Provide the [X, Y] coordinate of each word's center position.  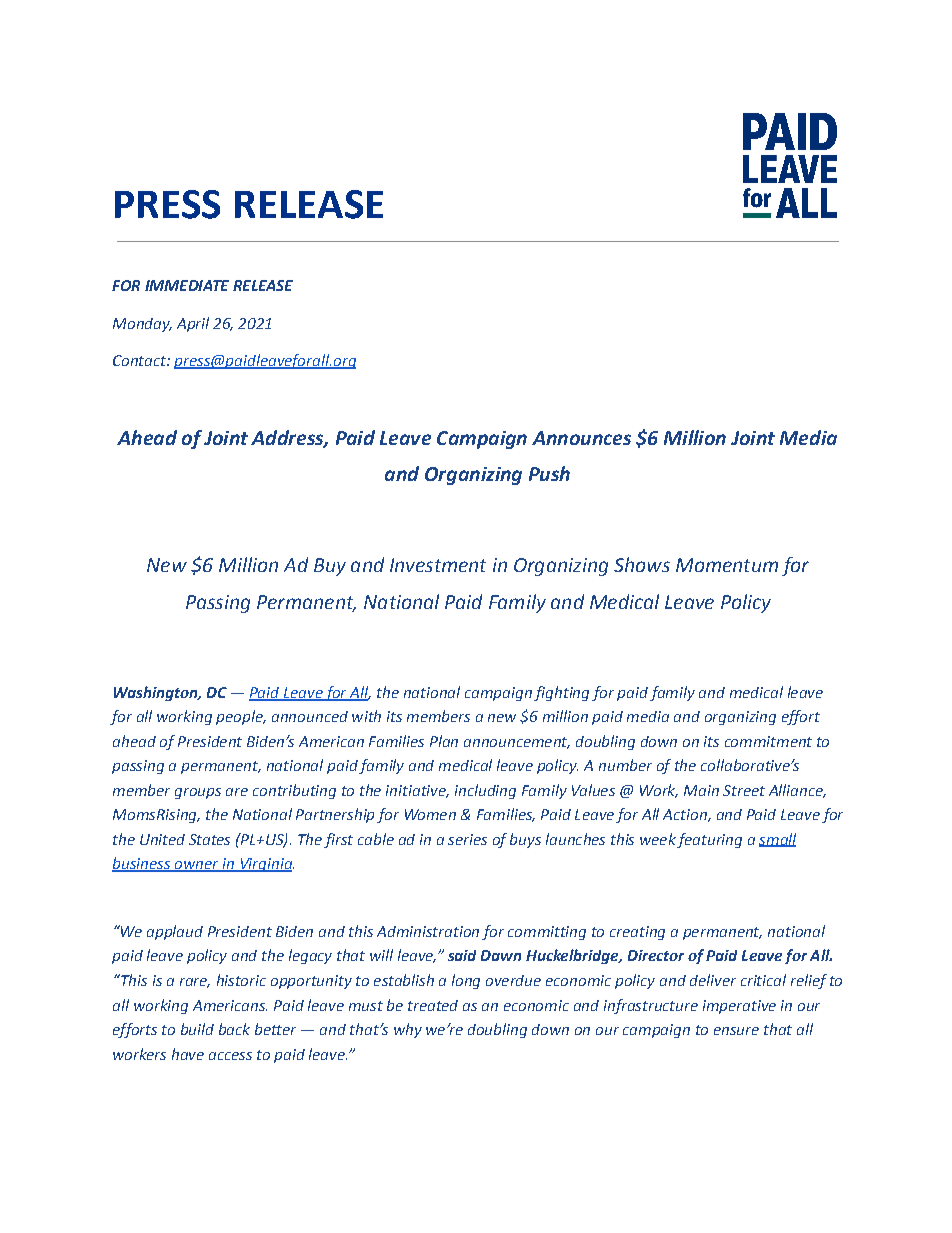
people [240, 717]
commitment [768, 741]
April [193, 324]
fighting [561, 693]
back [234, 1029]
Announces [581, 438]
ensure [736, 1031]
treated [433, 1005]
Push [549, 473]
